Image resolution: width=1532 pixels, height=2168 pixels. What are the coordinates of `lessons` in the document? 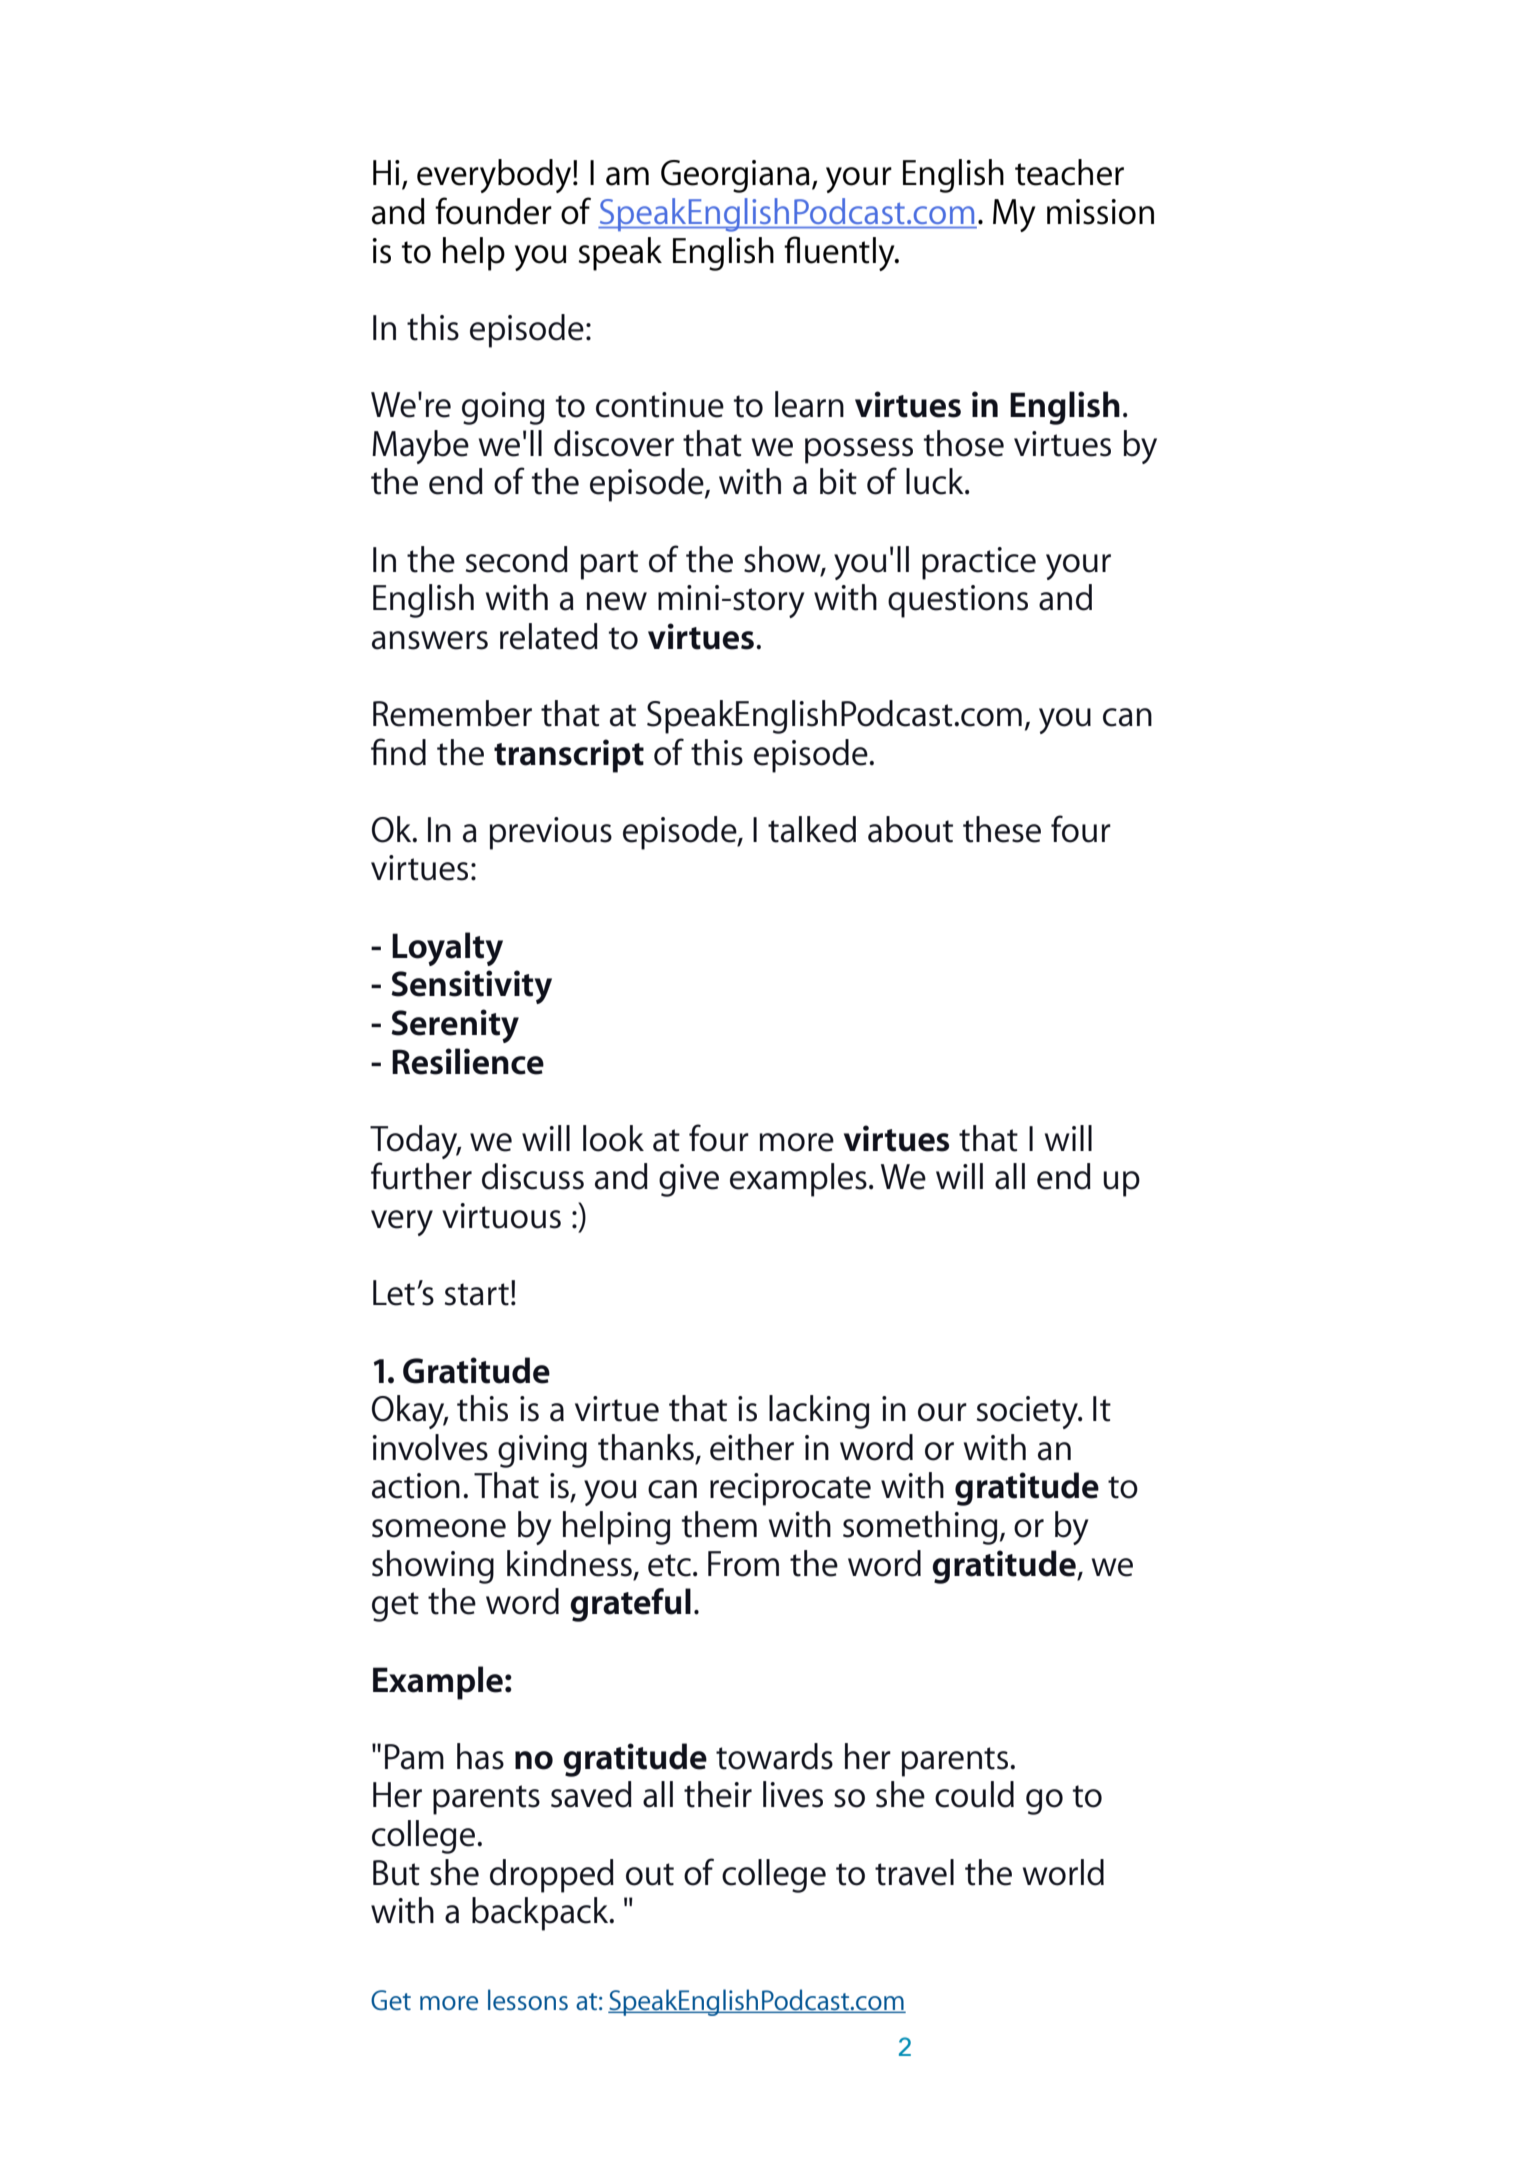 It's located at (528, 1999).
